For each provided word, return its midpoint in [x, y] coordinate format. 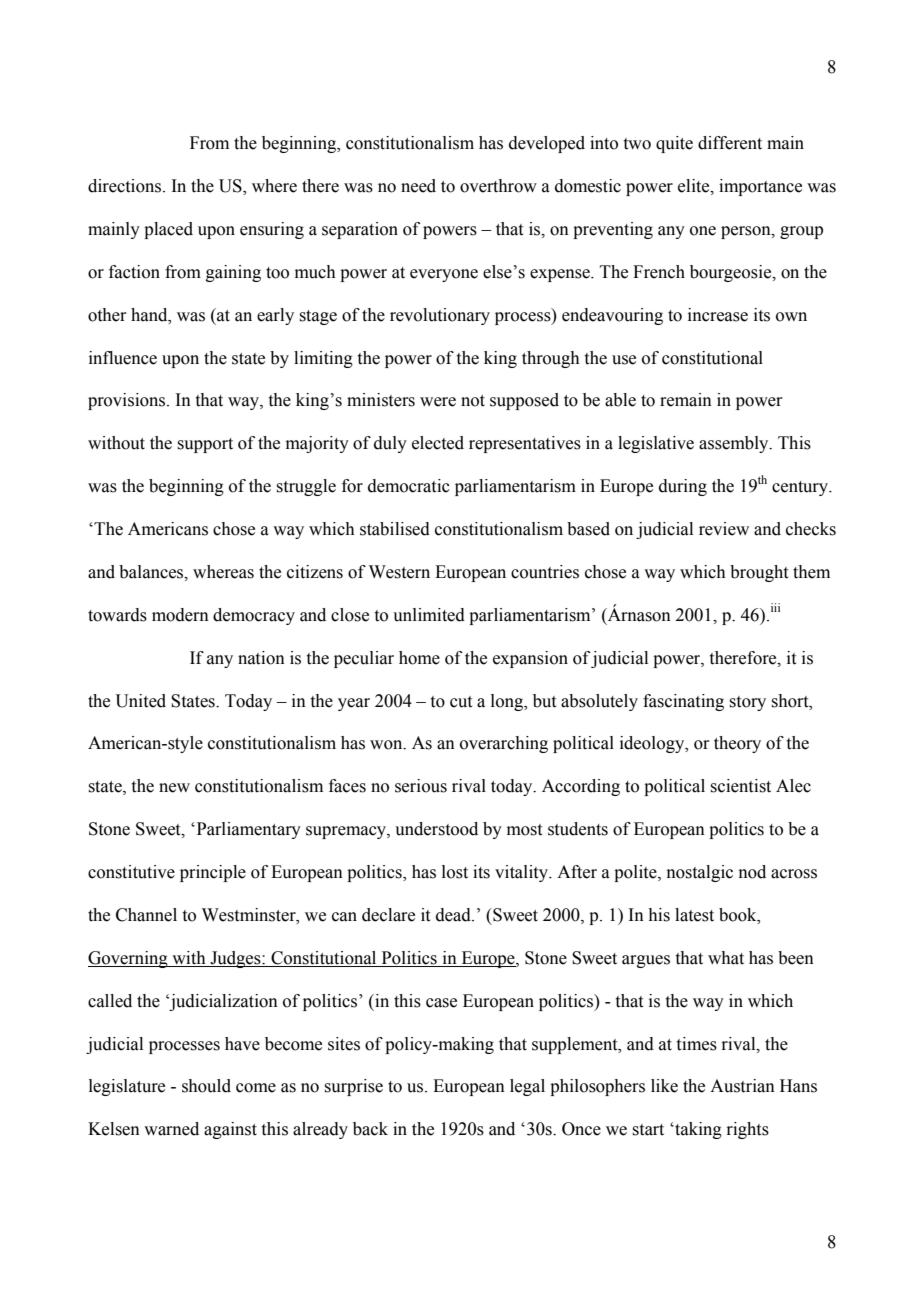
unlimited [429, 615]
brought [759, 573]
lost [455, 872]
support [205, 445]
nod [752, 872]
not [473, 401]
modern [180, 615]
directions [124, 186]
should [206, 1086]
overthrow [498, 186]
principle [213, 873]
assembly [735, 444]
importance [760, 187]
